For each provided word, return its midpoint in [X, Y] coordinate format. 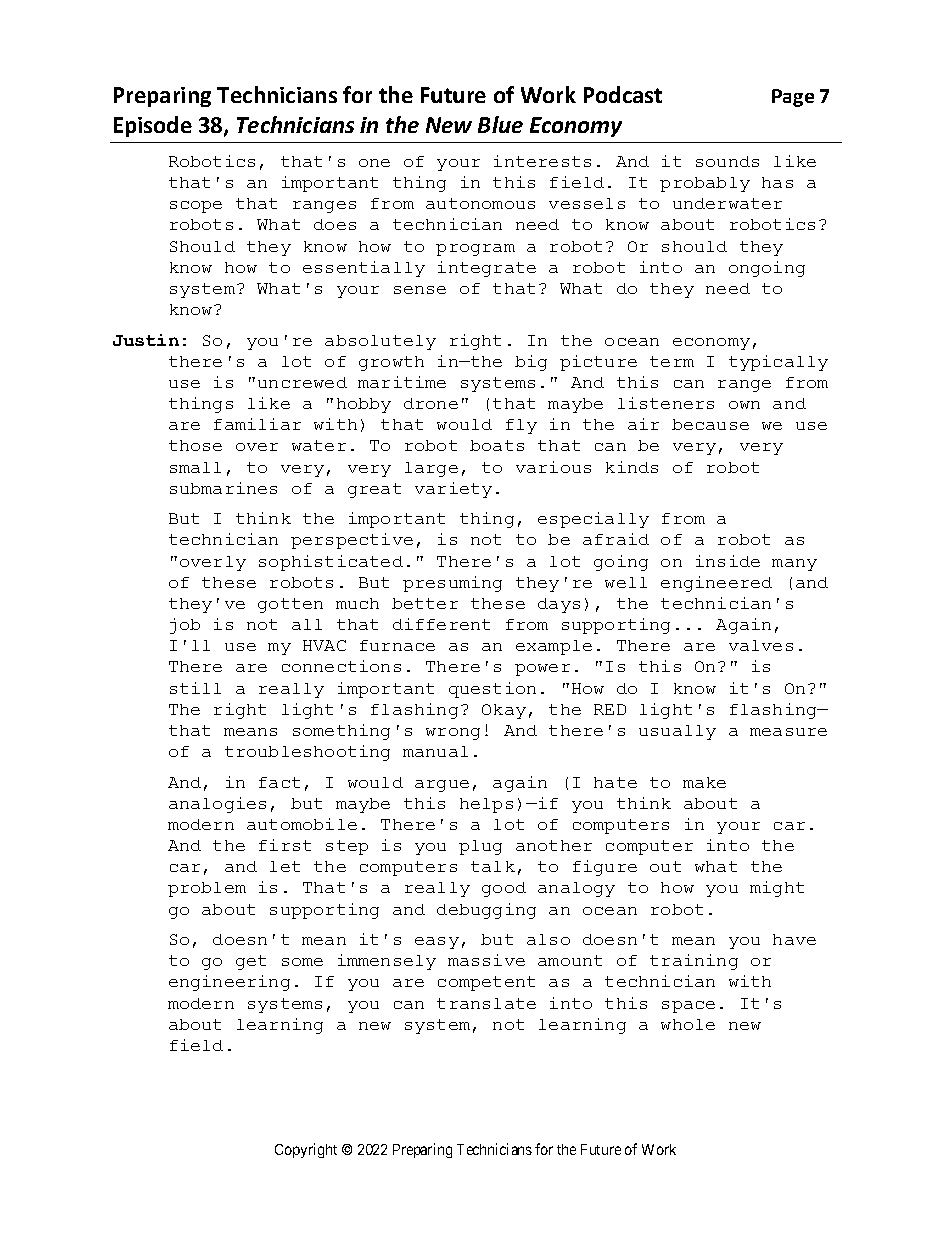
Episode [153, 126]
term [672, 361]
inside [728, 561]
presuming [452, 584]
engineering [229, 983]
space [688, 1007]
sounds [727, 161]
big [531, 363]
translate [486, 1003]
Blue [500, 124]
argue [442, 786]
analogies [217, 805]
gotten [290, 605]
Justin [146, 340]
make [704, 782]
